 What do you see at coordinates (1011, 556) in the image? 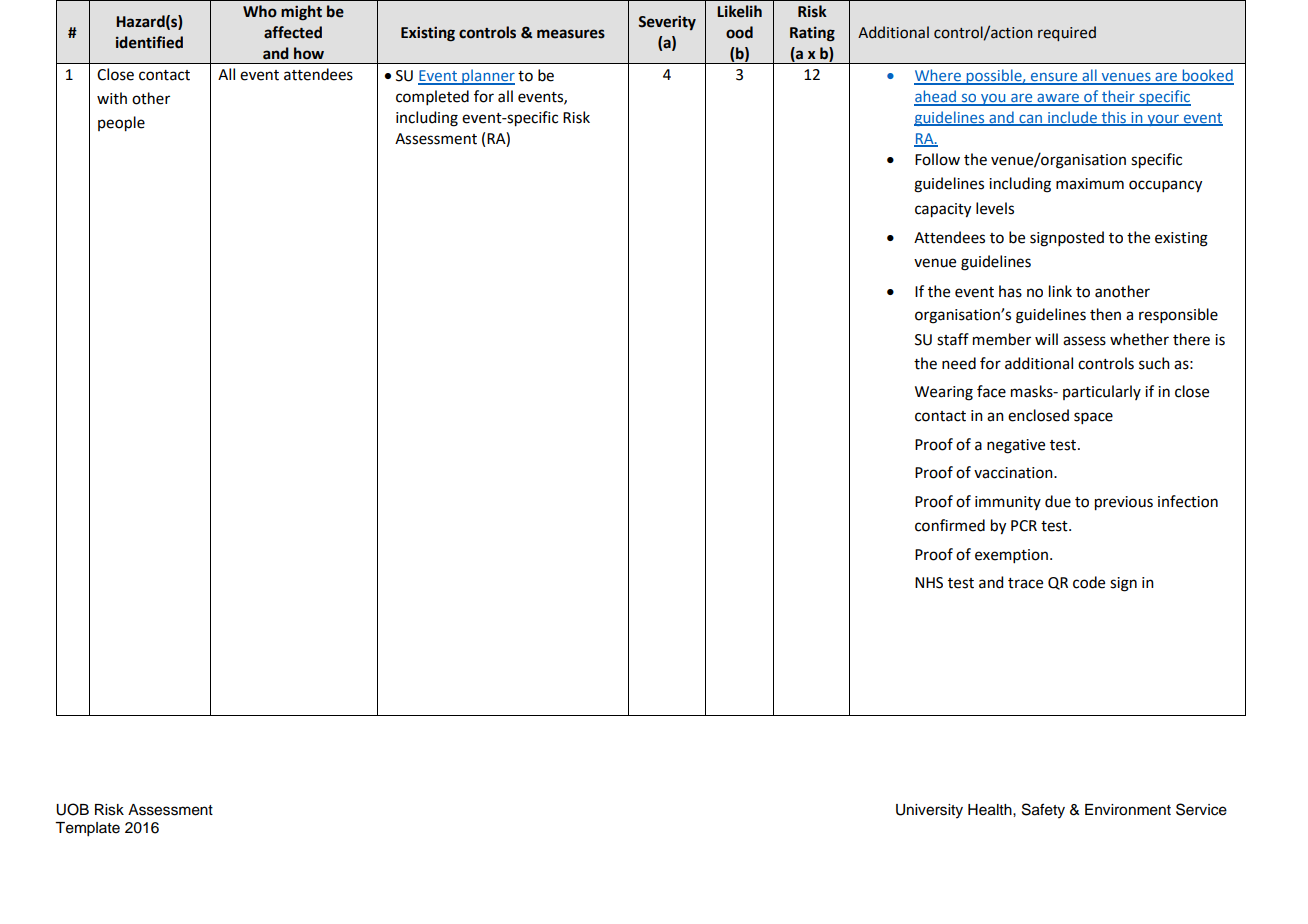
I see `exemption` at bounding box center [1011, 556].
